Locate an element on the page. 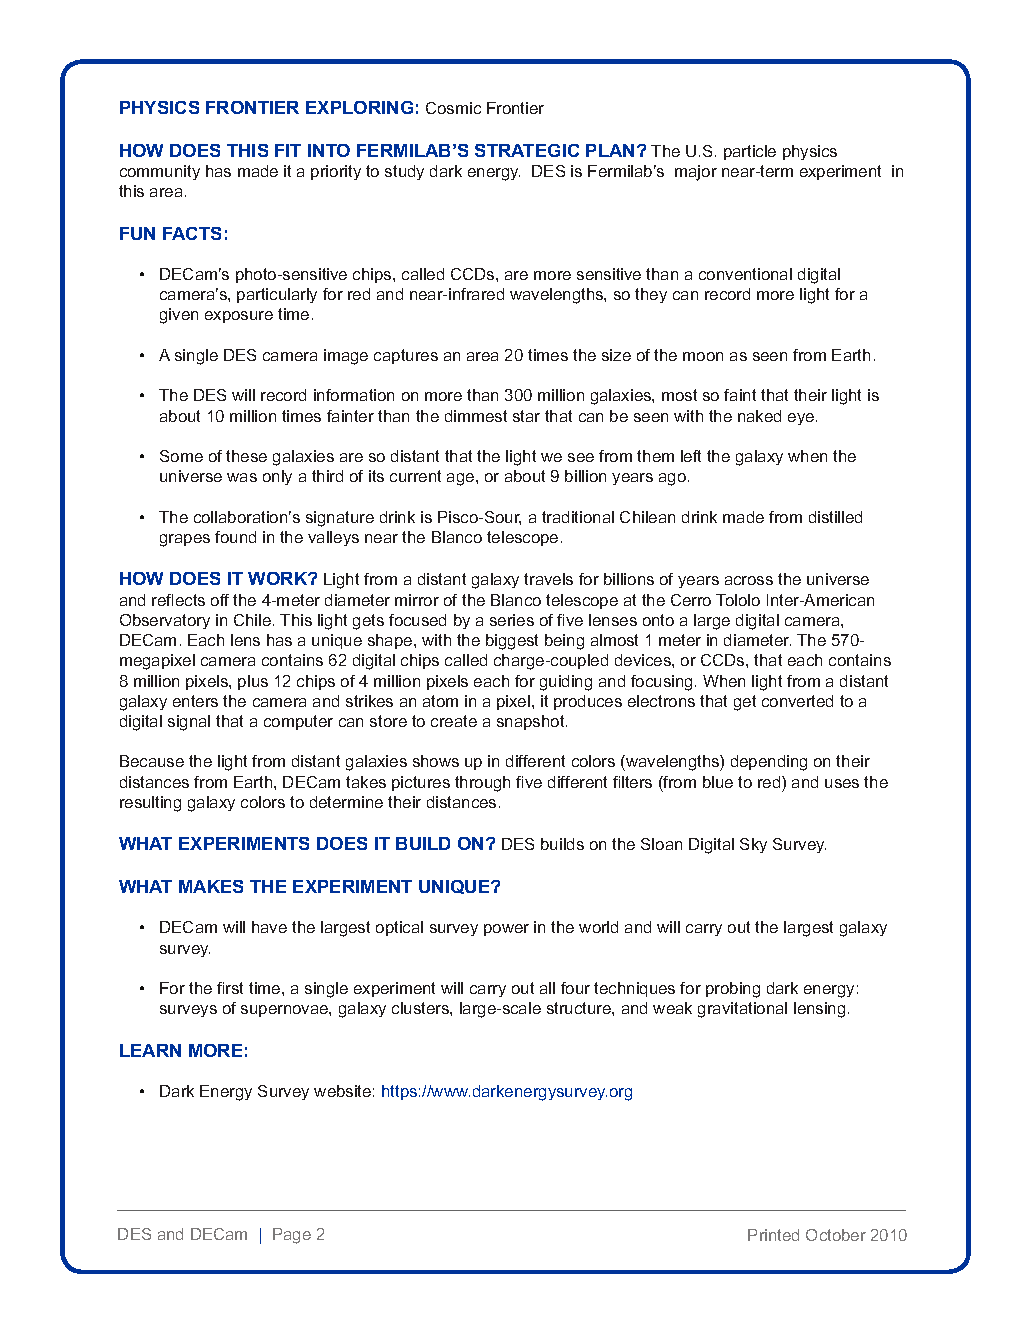 This document has width=1031, height=1335. particle is located at coordinates (750, 152).
